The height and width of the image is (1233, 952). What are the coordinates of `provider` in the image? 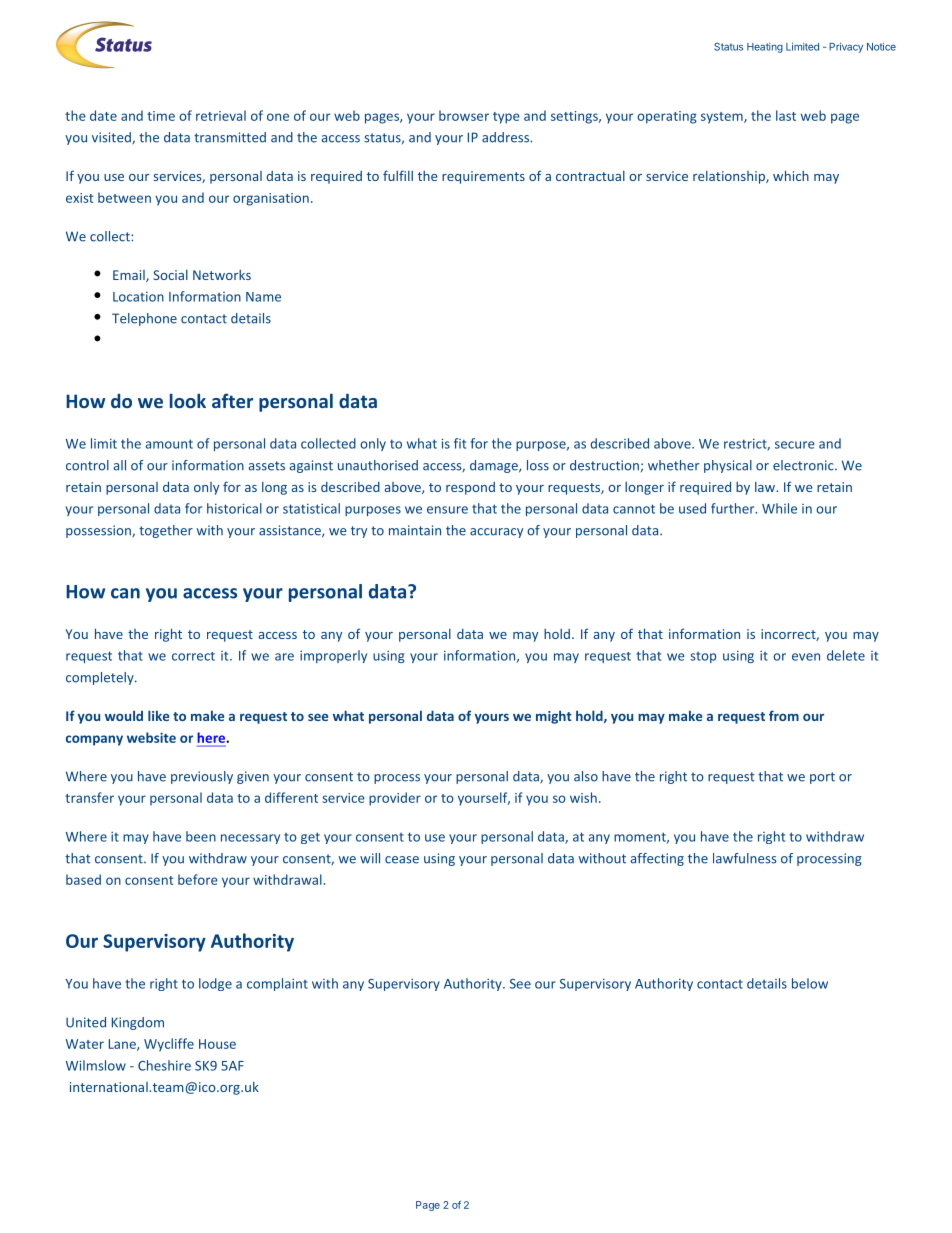 It's located at (395, 799).
